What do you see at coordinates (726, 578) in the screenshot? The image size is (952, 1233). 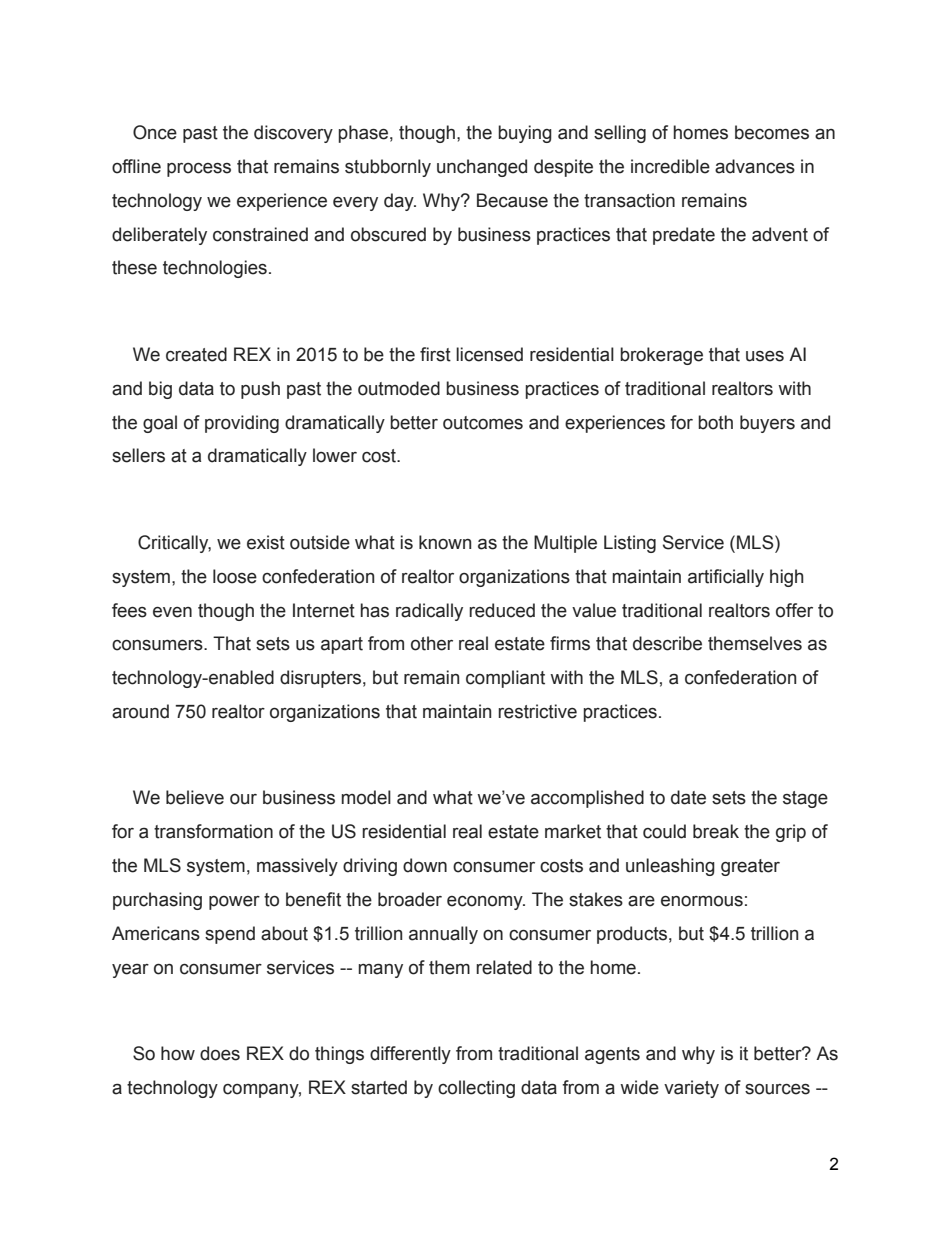 I see `artificially` at bounding box center [726, 578].
